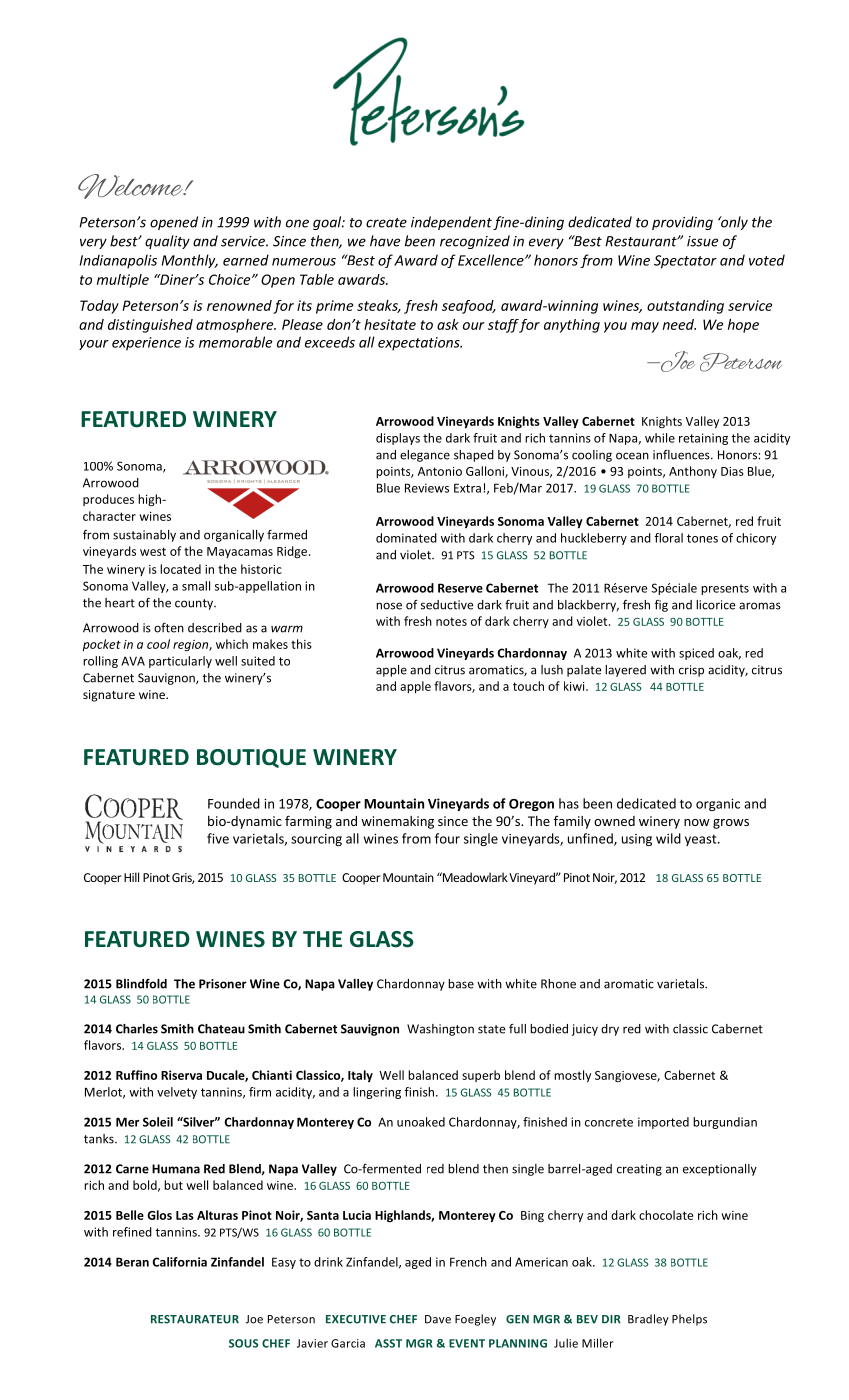  Describe the element at coordinates (195, 1319) in the document. I see `RESTAURATEUR` at that location.
